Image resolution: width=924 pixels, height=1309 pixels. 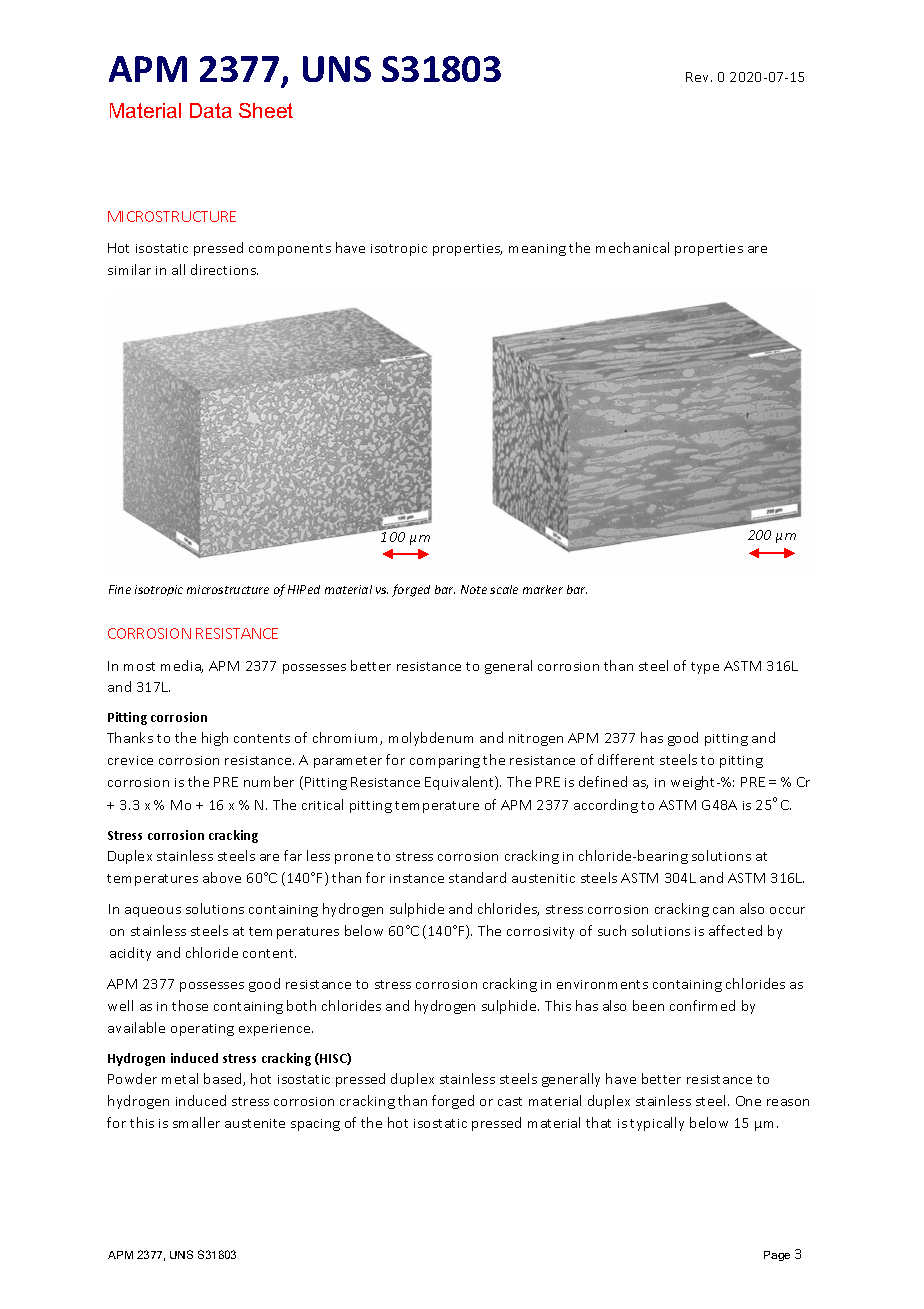 I want to click on Note, so click(x=474, y=589).
